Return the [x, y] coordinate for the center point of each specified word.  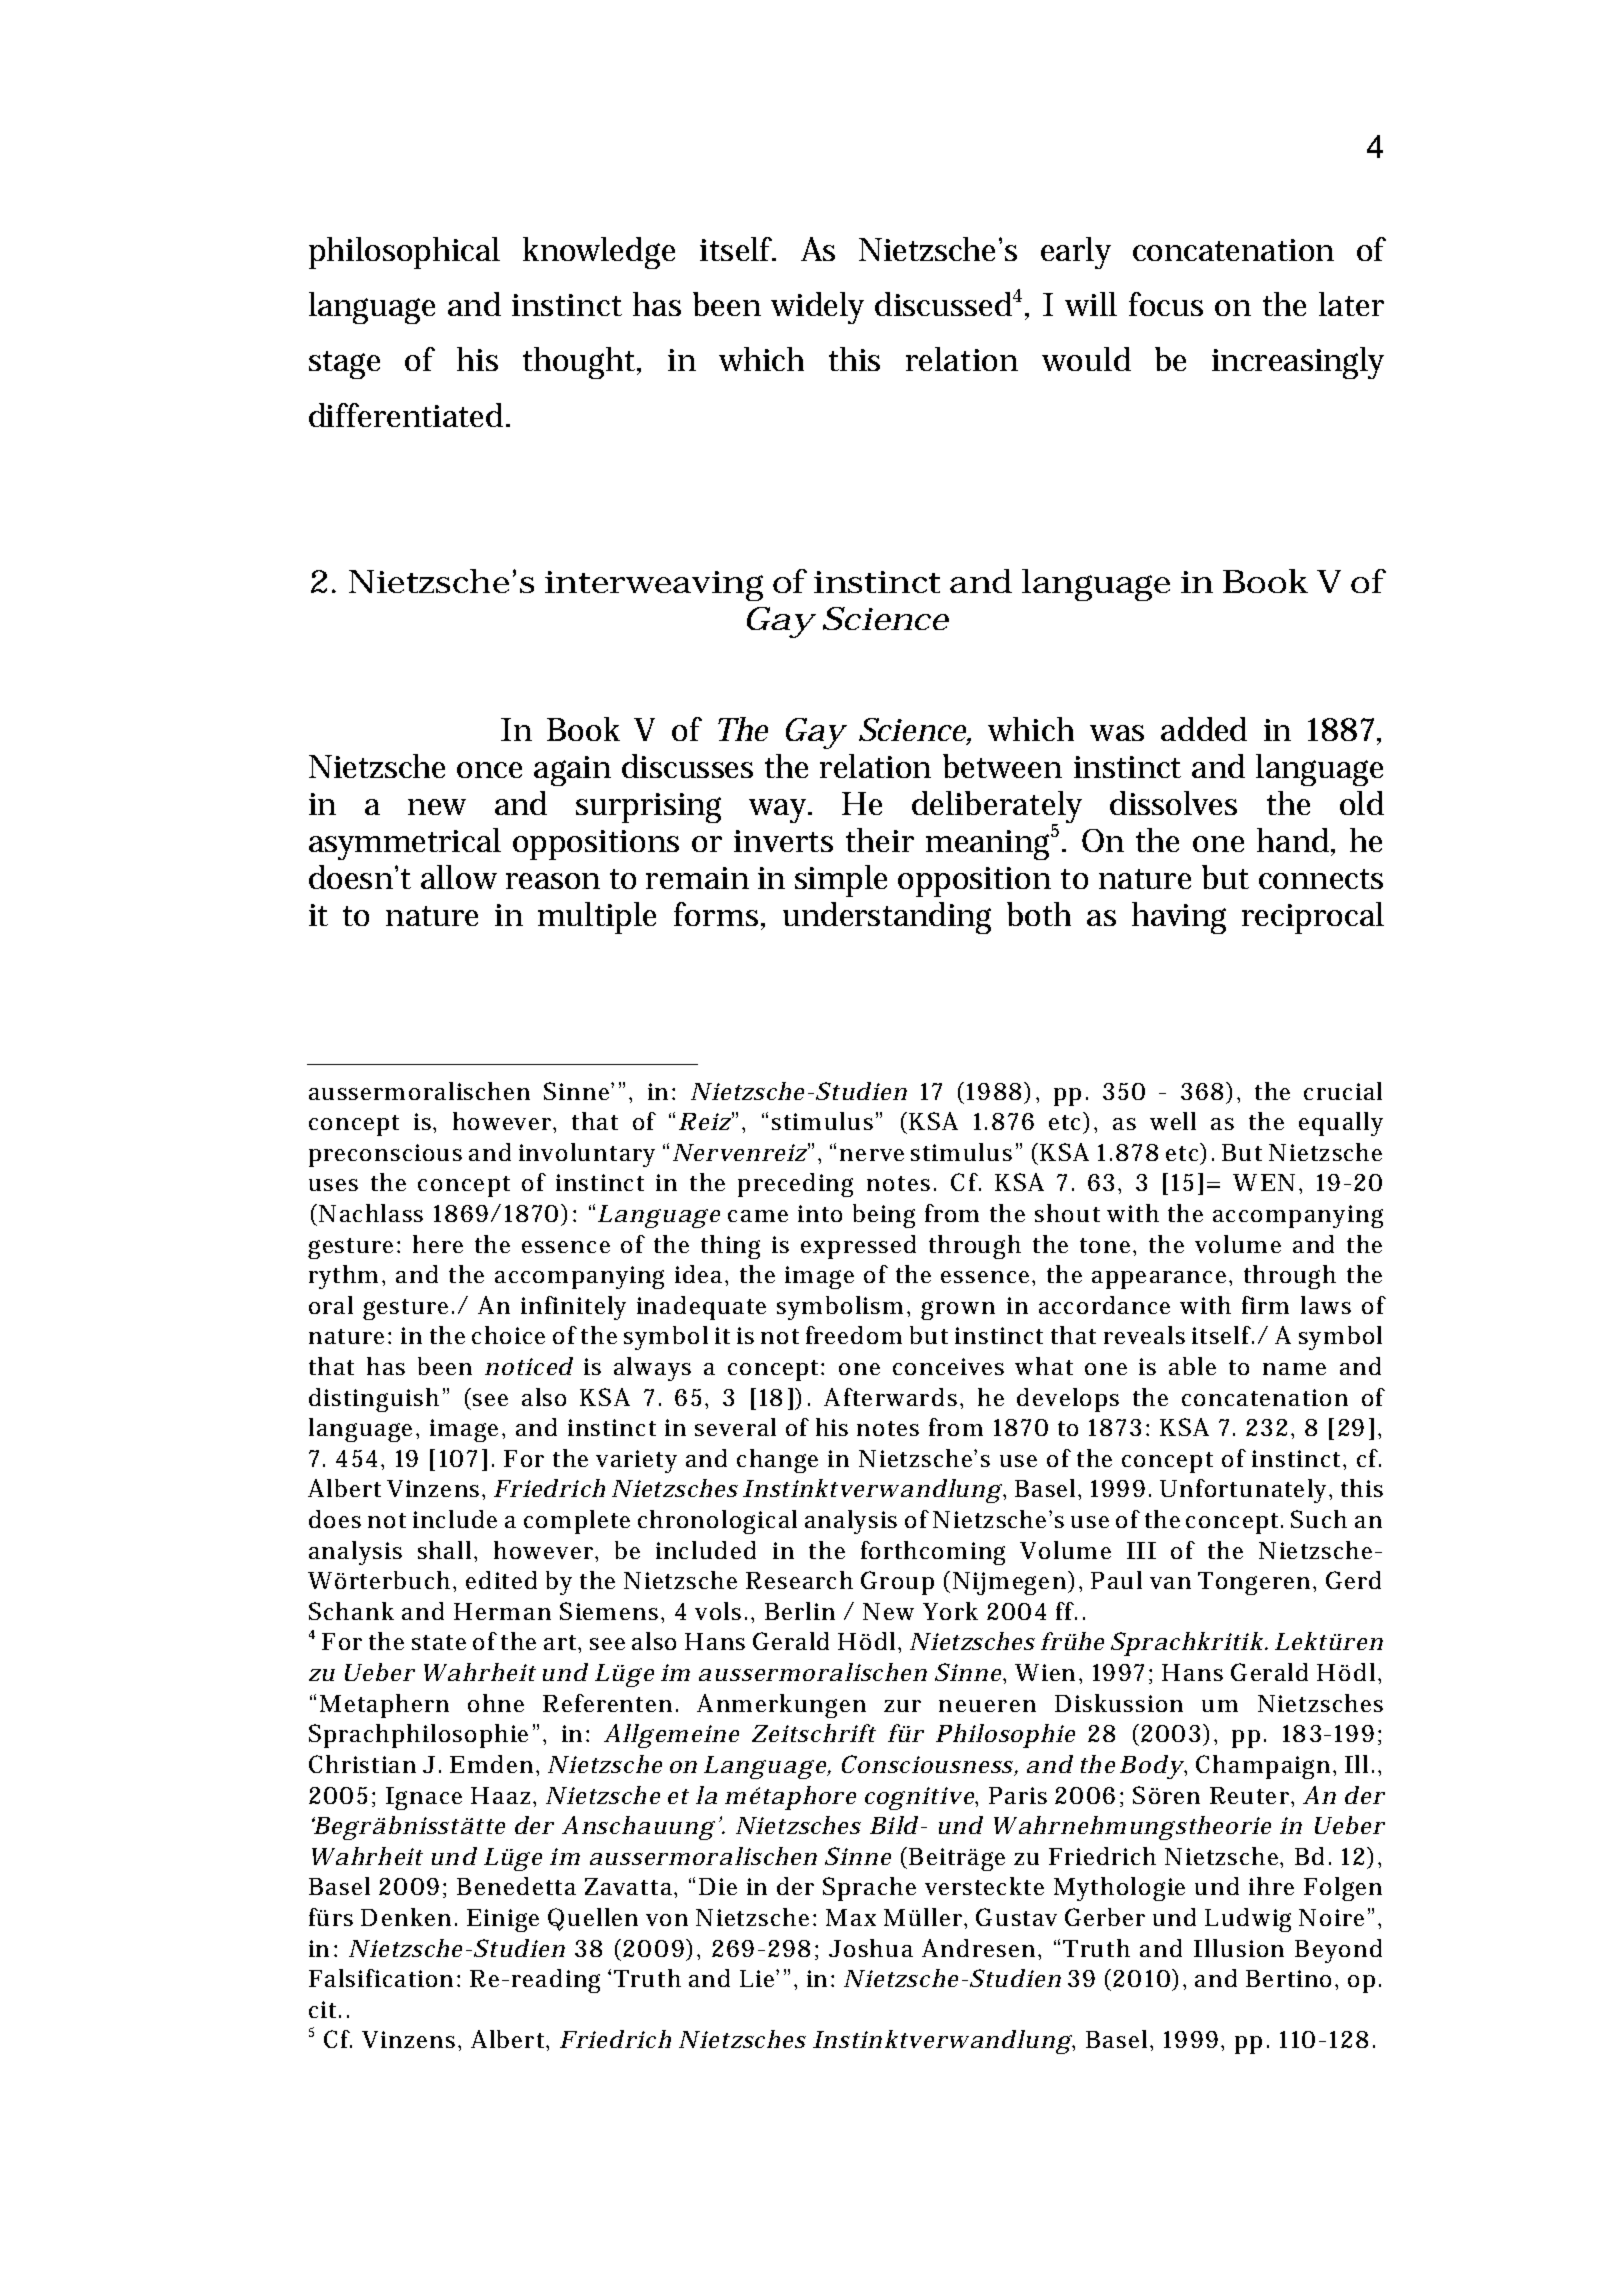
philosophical [404, 253]
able [1192, 1366]
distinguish [374, 1400]
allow [459, 877]
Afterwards [892, 1397]
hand [1294, 840]
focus [1166, 304]
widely [817, 308]
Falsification [381, 1978]
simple [841, 881]
